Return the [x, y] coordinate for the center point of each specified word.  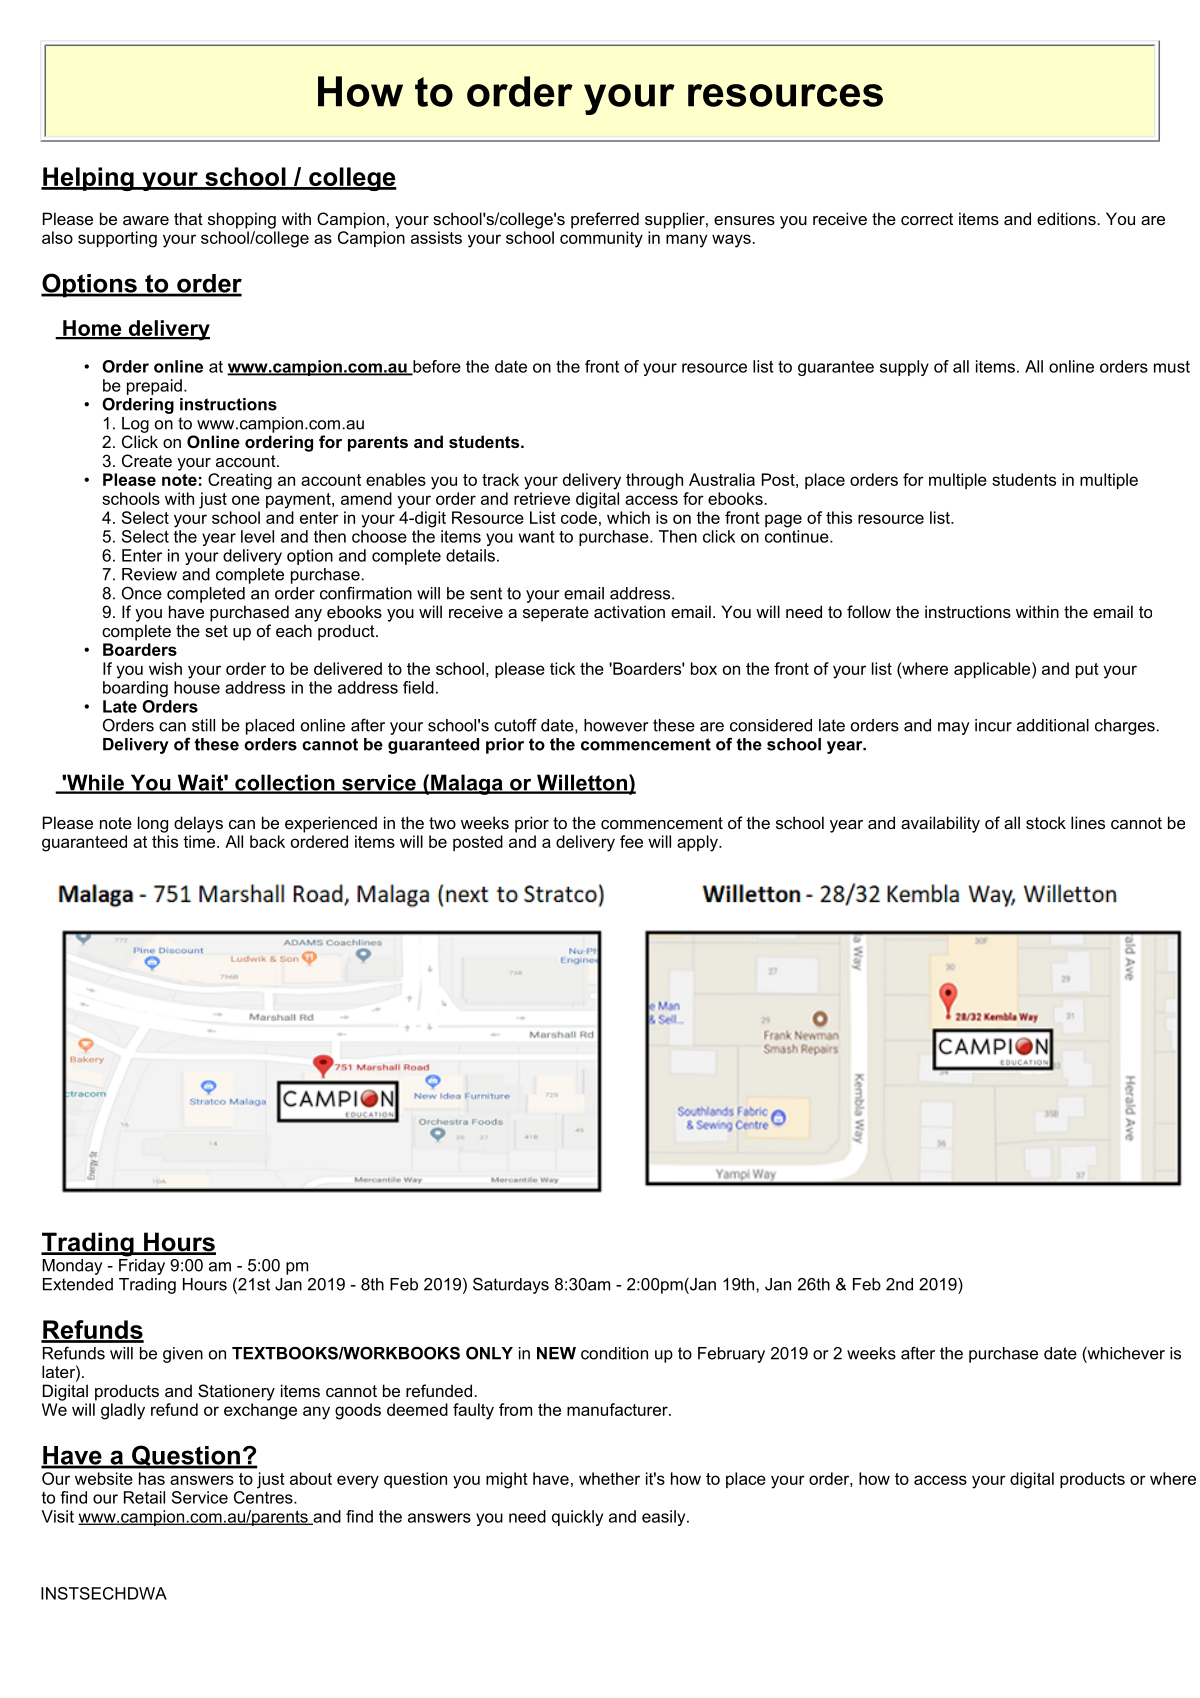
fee [631, 841]
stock [1046, 822]
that [188, 218]
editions [1066, 218]
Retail [144, 1497]
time [200, 841]
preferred [605, 220]
